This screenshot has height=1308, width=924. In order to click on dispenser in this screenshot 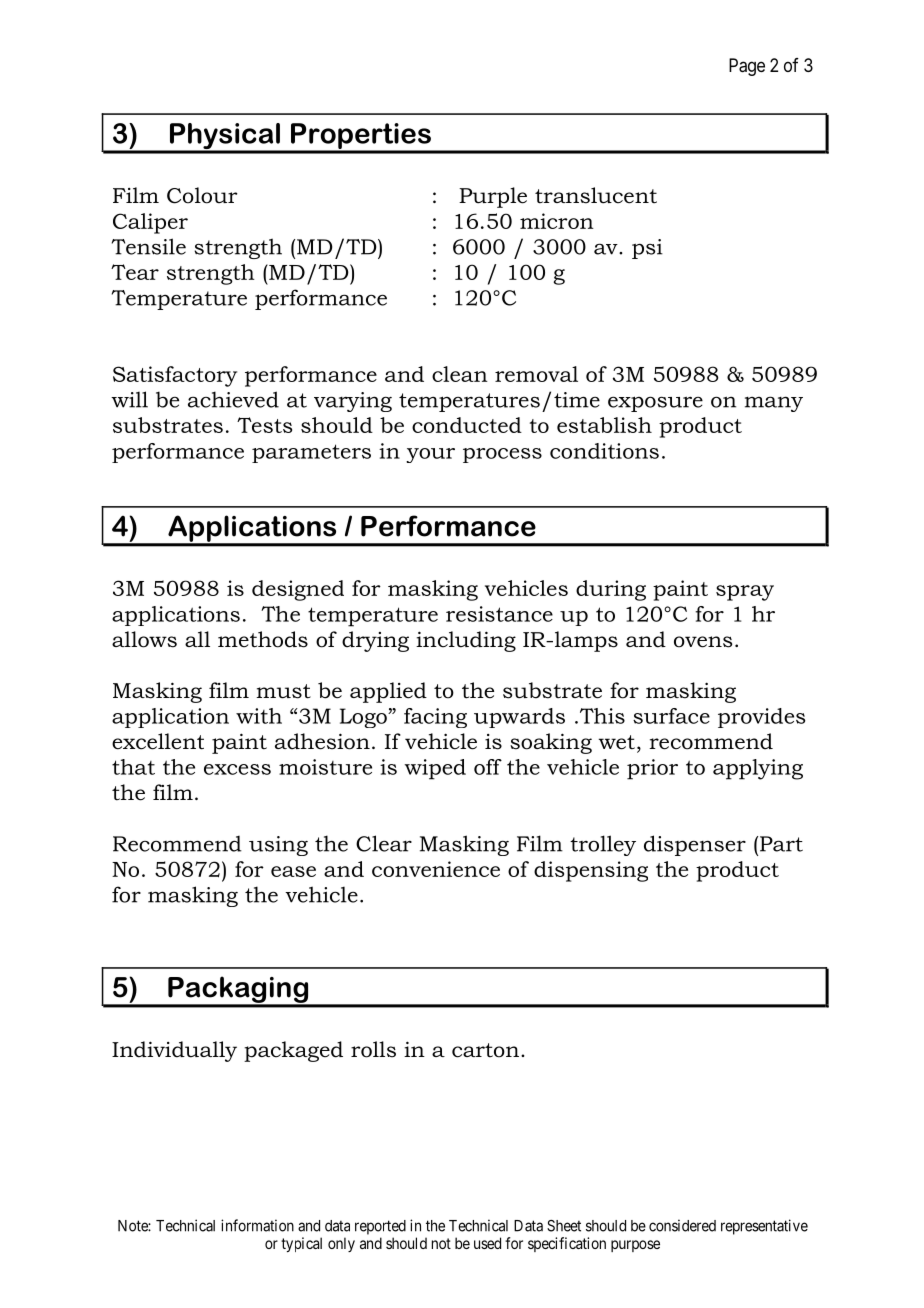, I will do `click(695, 845)`.
